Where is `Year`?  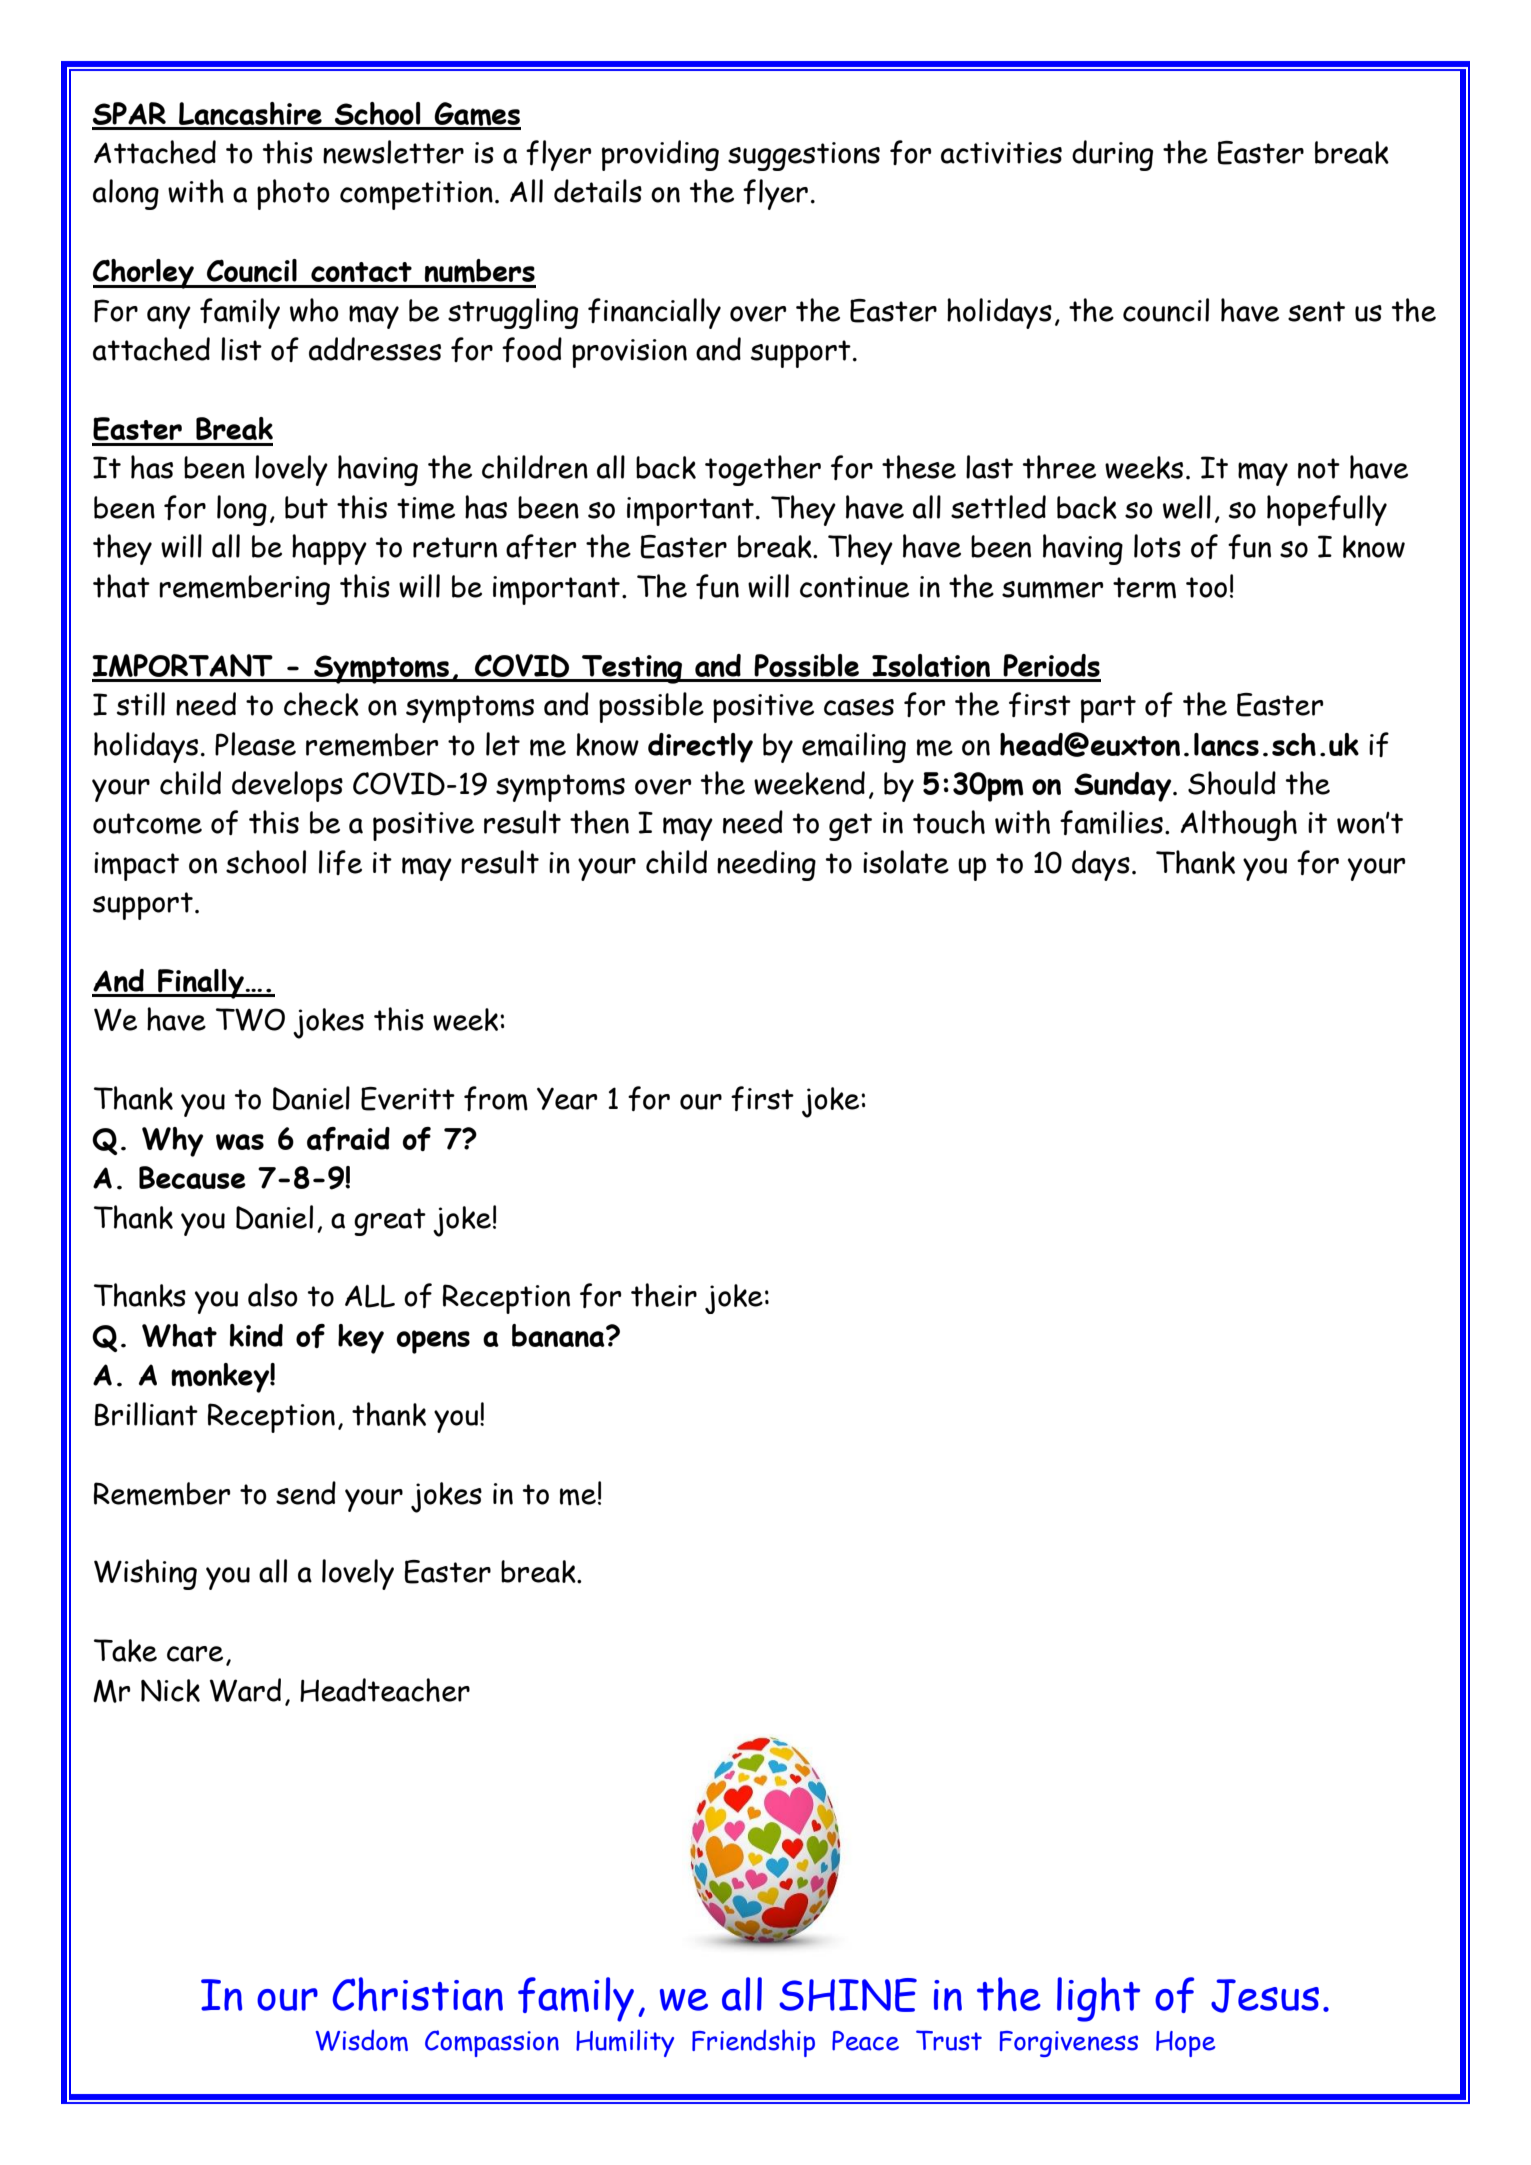 Year is located at coordinates (567, 1098).
